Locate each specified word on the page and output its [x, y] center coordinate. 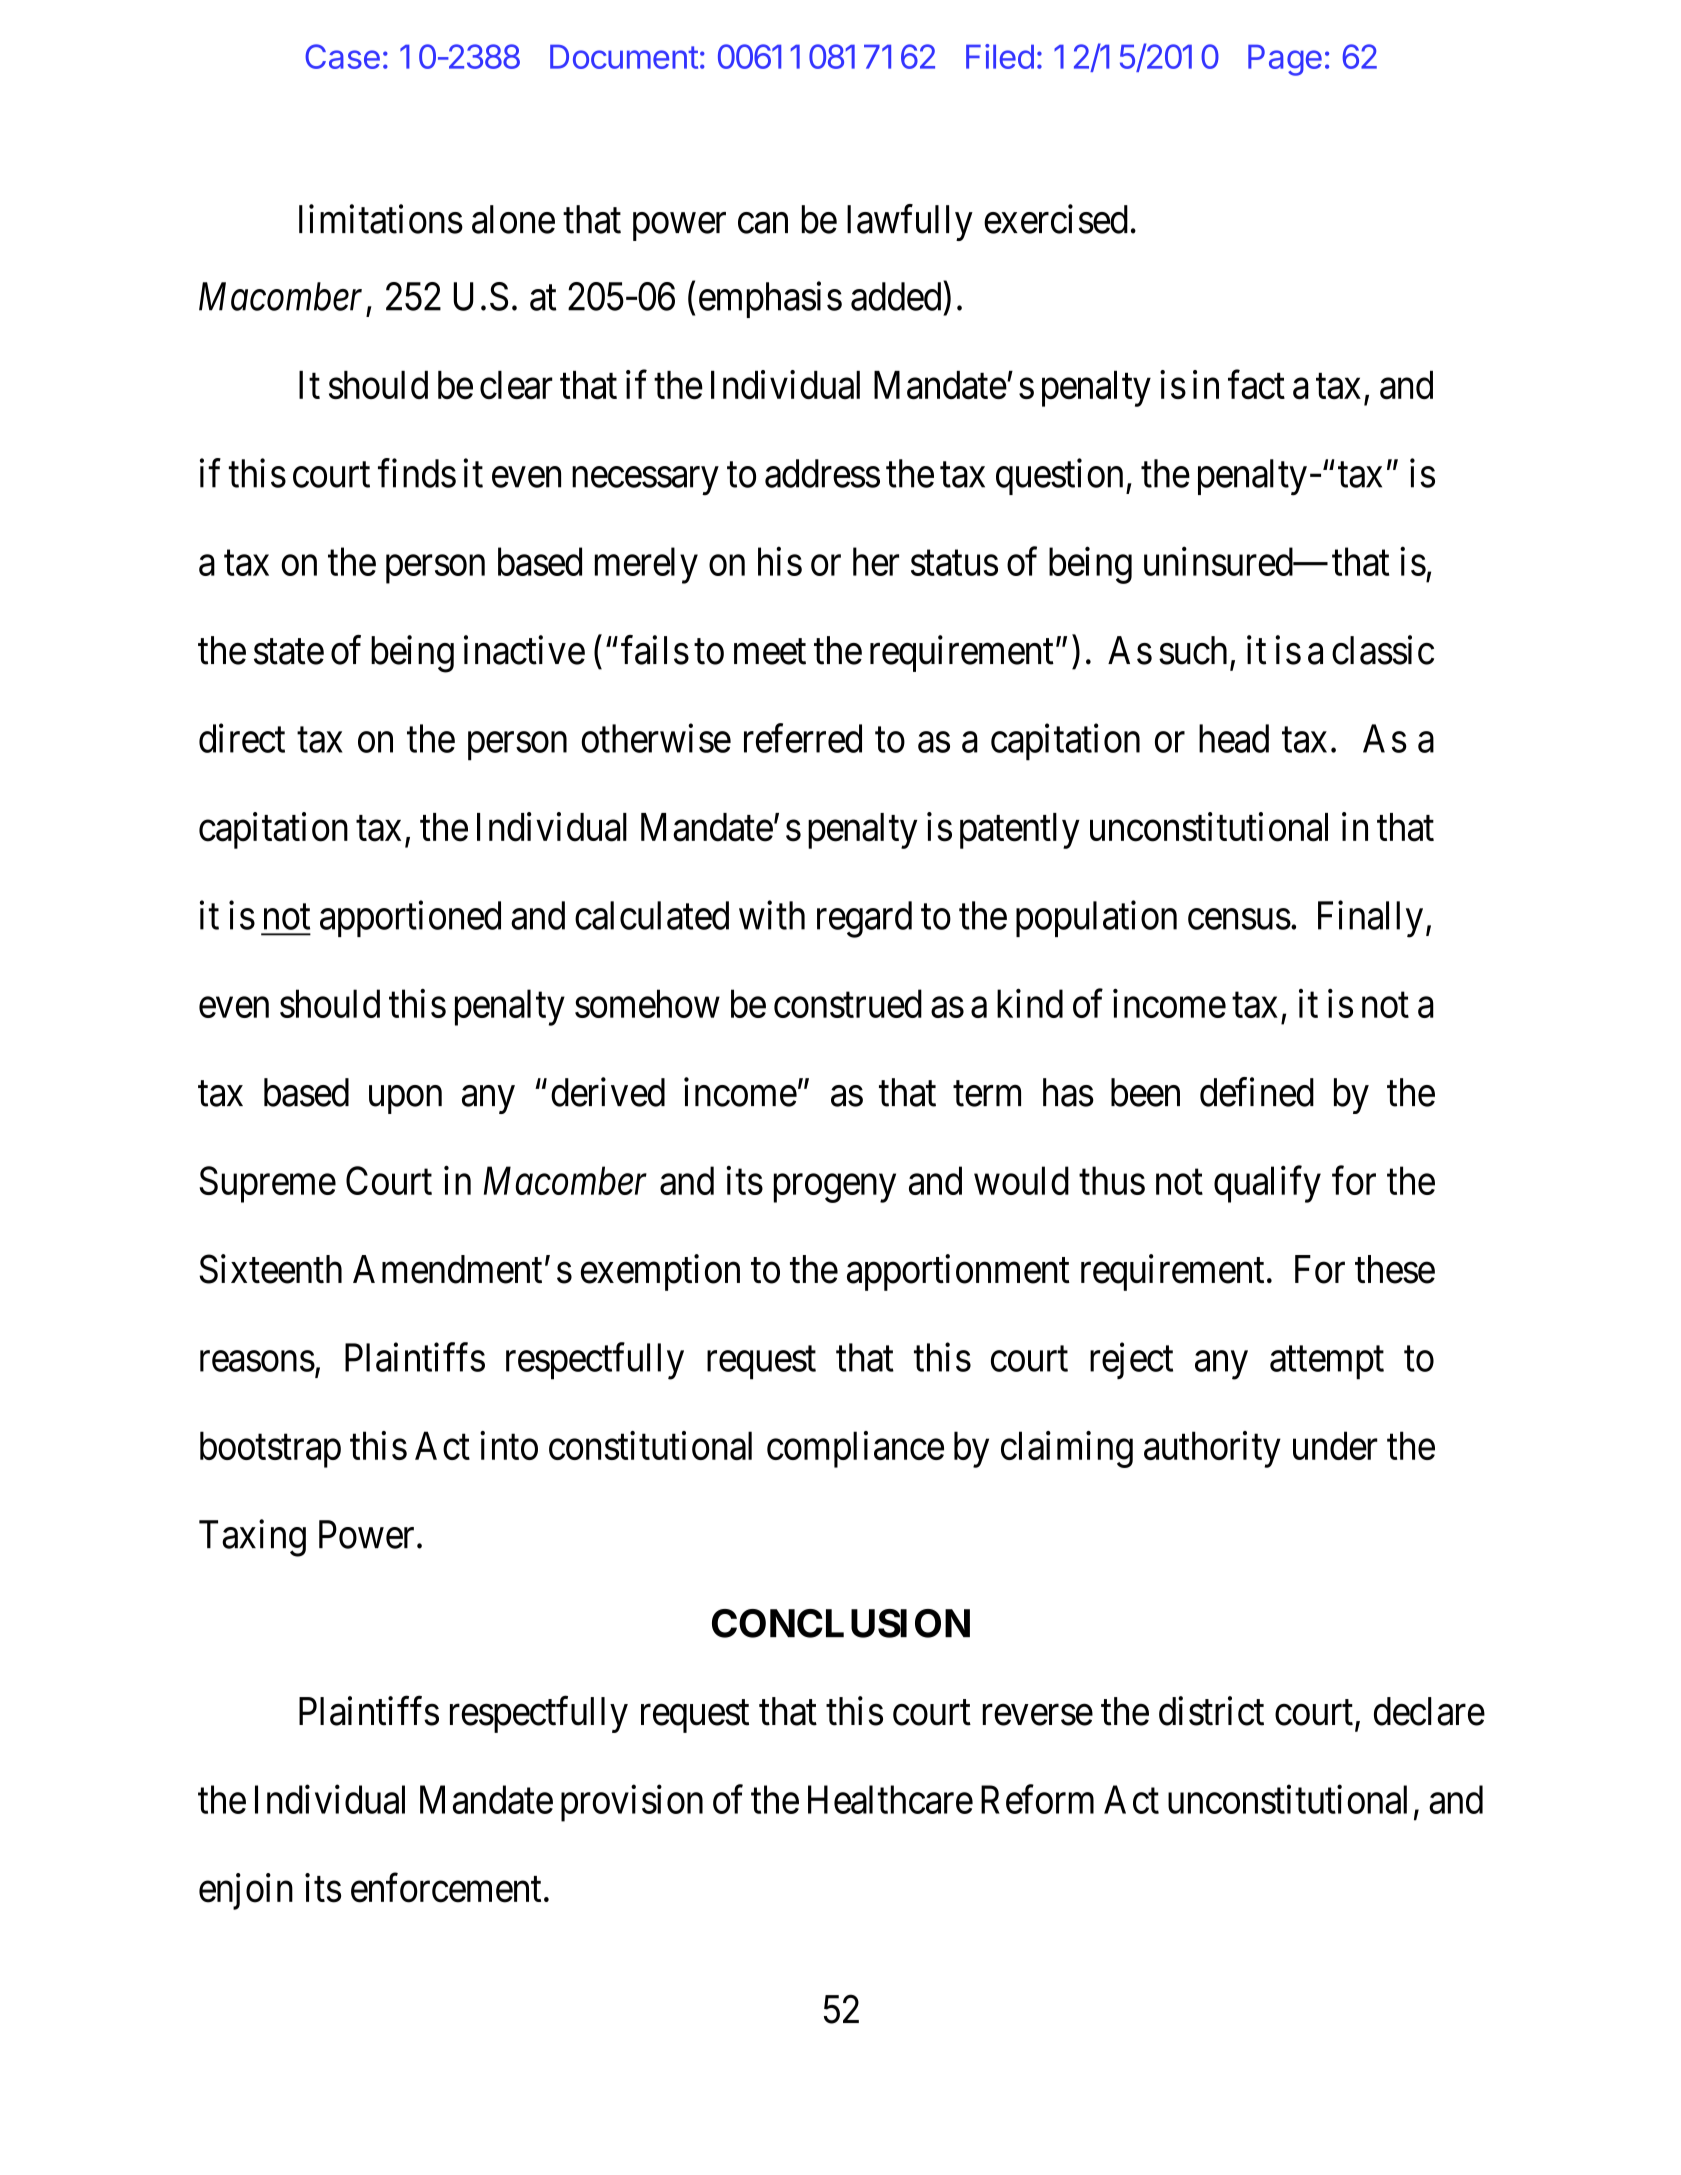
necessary [645, 481]
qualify [1267, 1184]
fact [1256, 385]
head [1234, 738]
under [1335, 1445]
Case [342, 56]
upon [405, 1100]
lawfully [910, 222]
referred [803, 738]
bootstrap [270, 1449]
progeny [835, 1188]
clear [516, 385]
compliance [855, 1449]
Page [1285, 60]
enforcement [446, 1888]
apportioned [410, 919]
